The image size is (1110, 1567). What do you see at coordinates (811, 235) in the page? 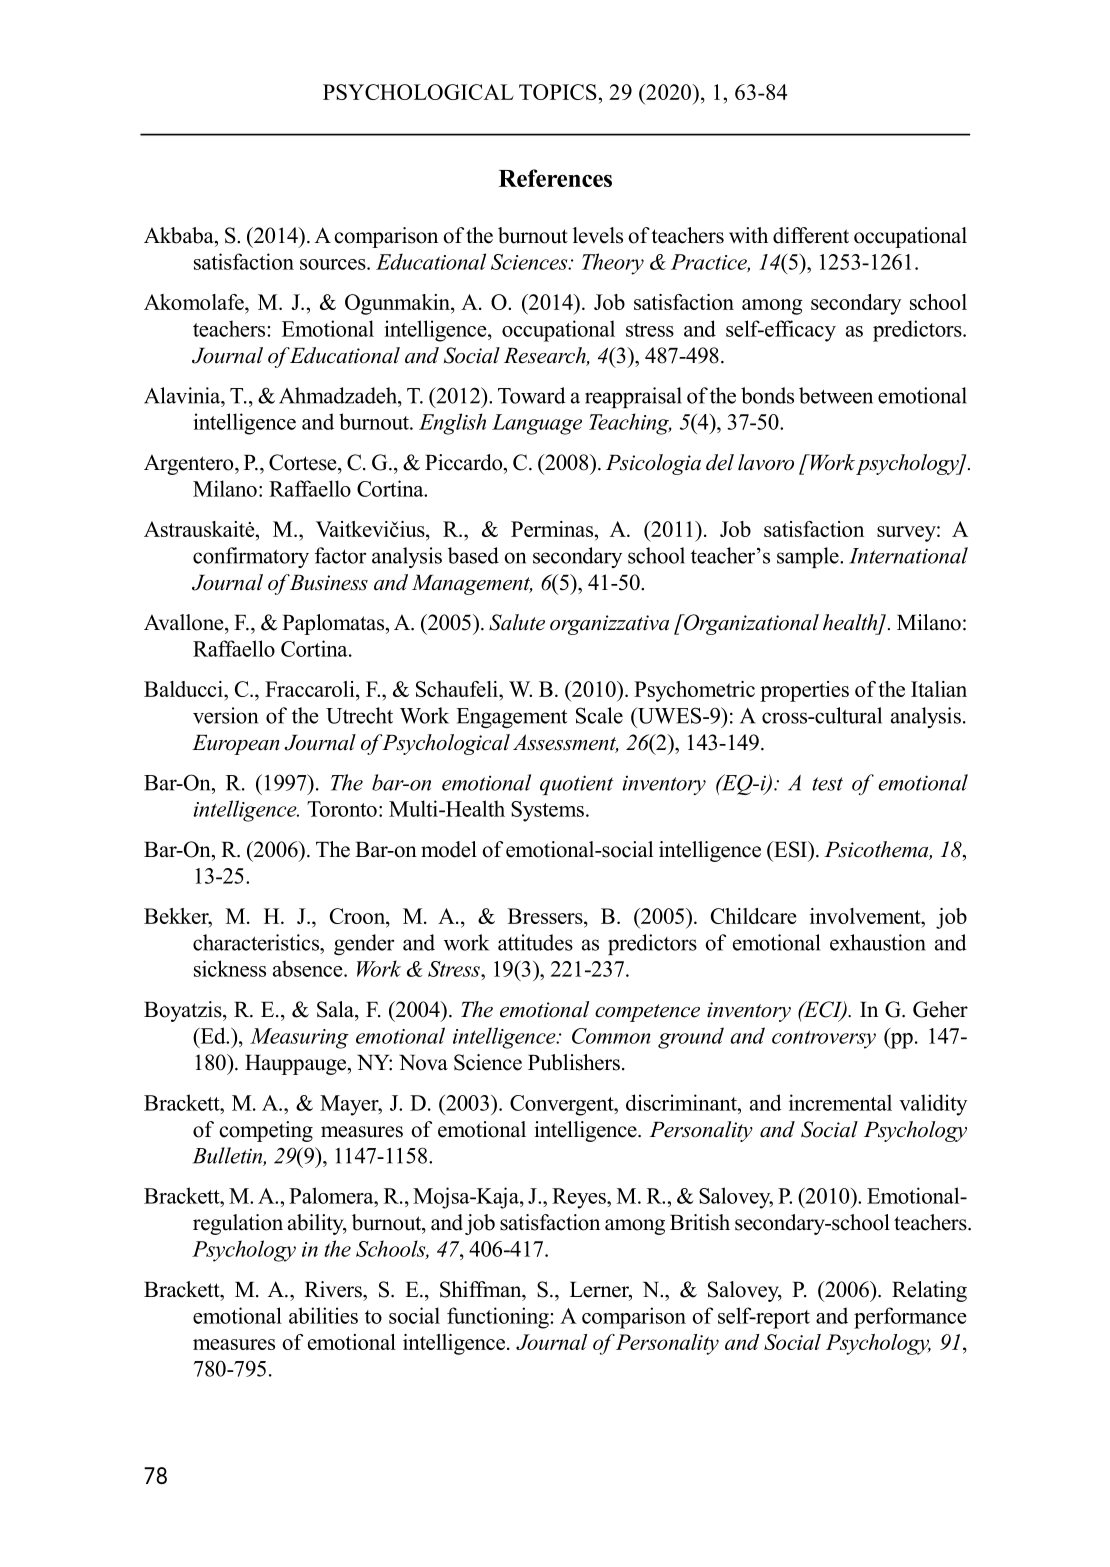
I see `different` at bounding box center [811, 235].
